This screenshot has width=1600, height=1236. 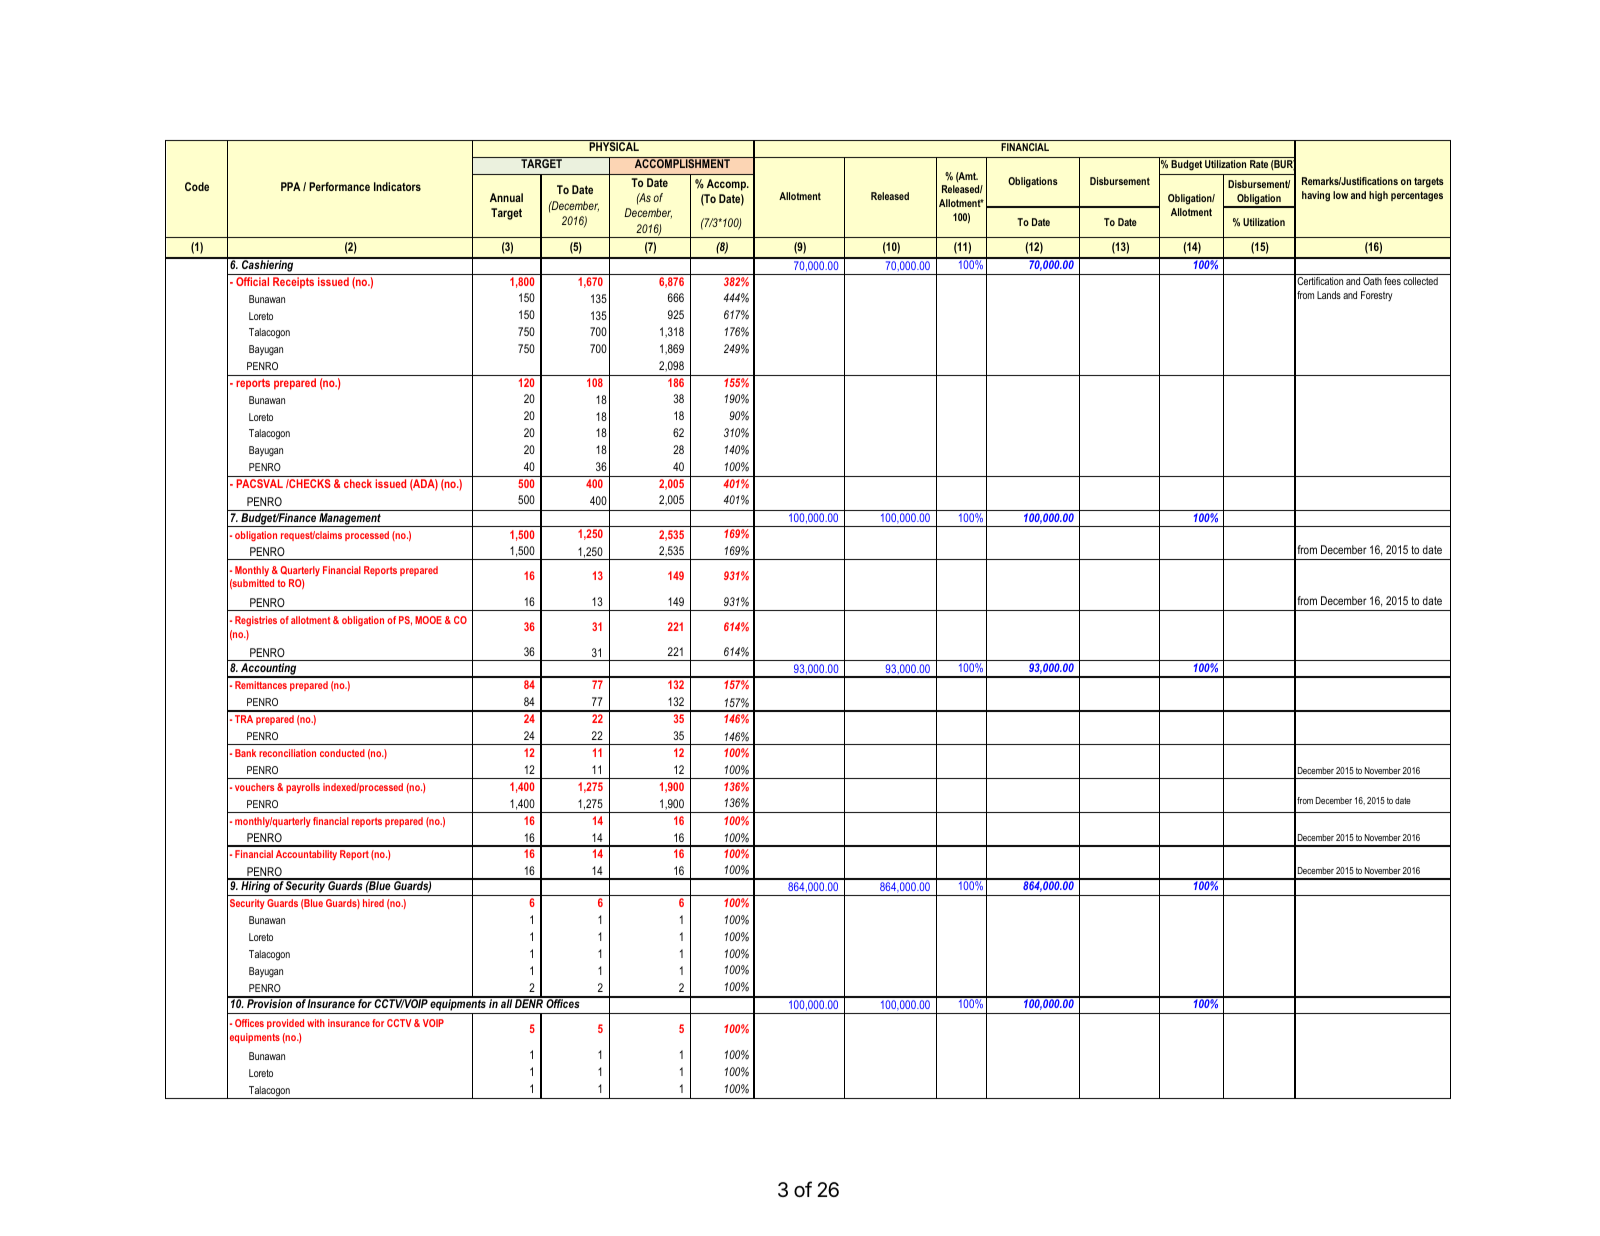 What do you see at coordinates (1372, 281) in the screenshot?
I see `Oath` at bounding box center [1372, 281].
